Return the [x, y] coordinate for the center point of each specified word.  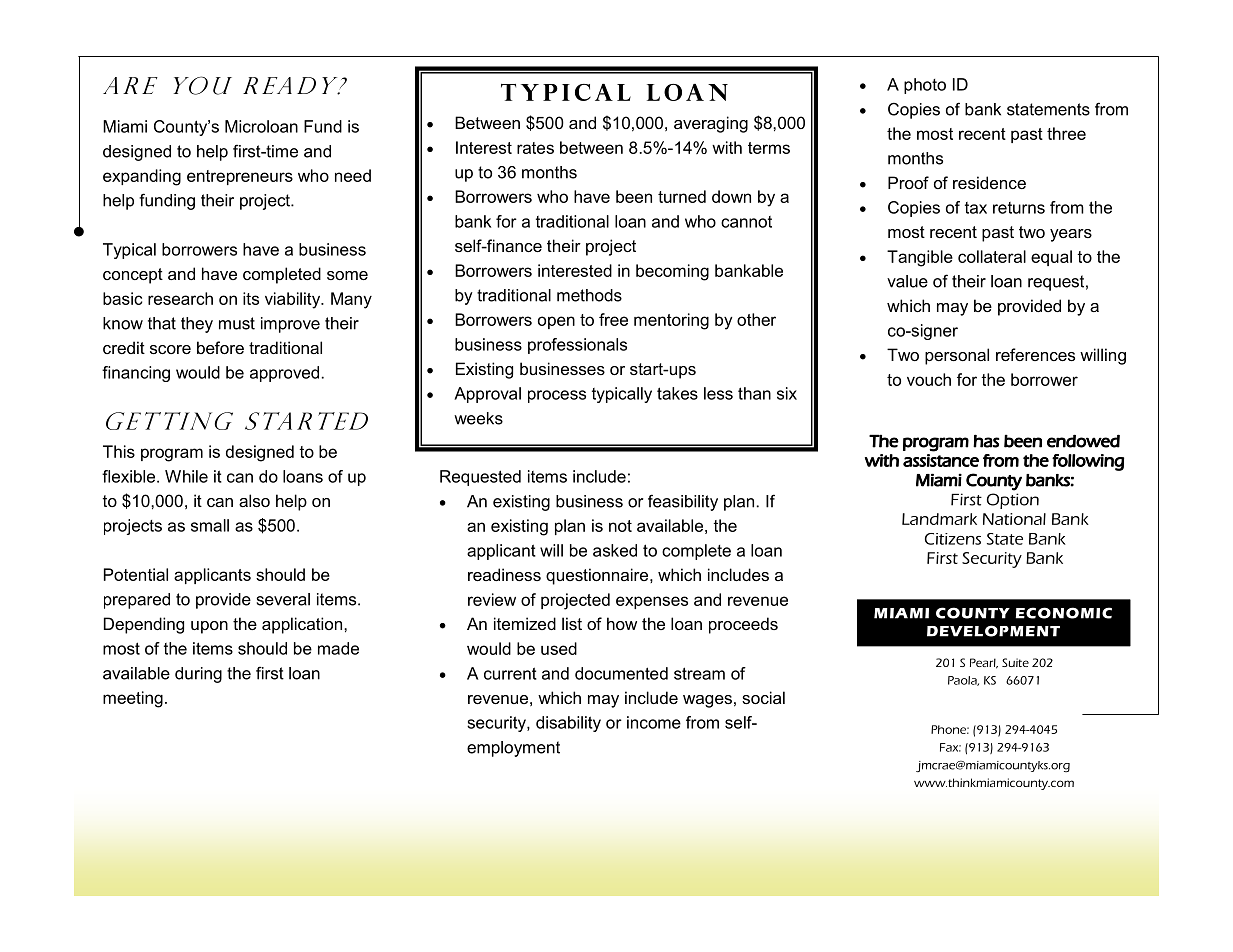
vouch [929, 379]
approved [284, 374]
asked [615, 550]
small [210, 525]
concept [133, 276]
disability [568, 724]
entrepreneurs [240, 177]
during [198, 675]
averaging [711, 124]
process [557, 396]
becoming [672, 272]
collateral [992, 256]
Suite [1015, 662]
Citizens [953, 539]
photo [925, 86]
